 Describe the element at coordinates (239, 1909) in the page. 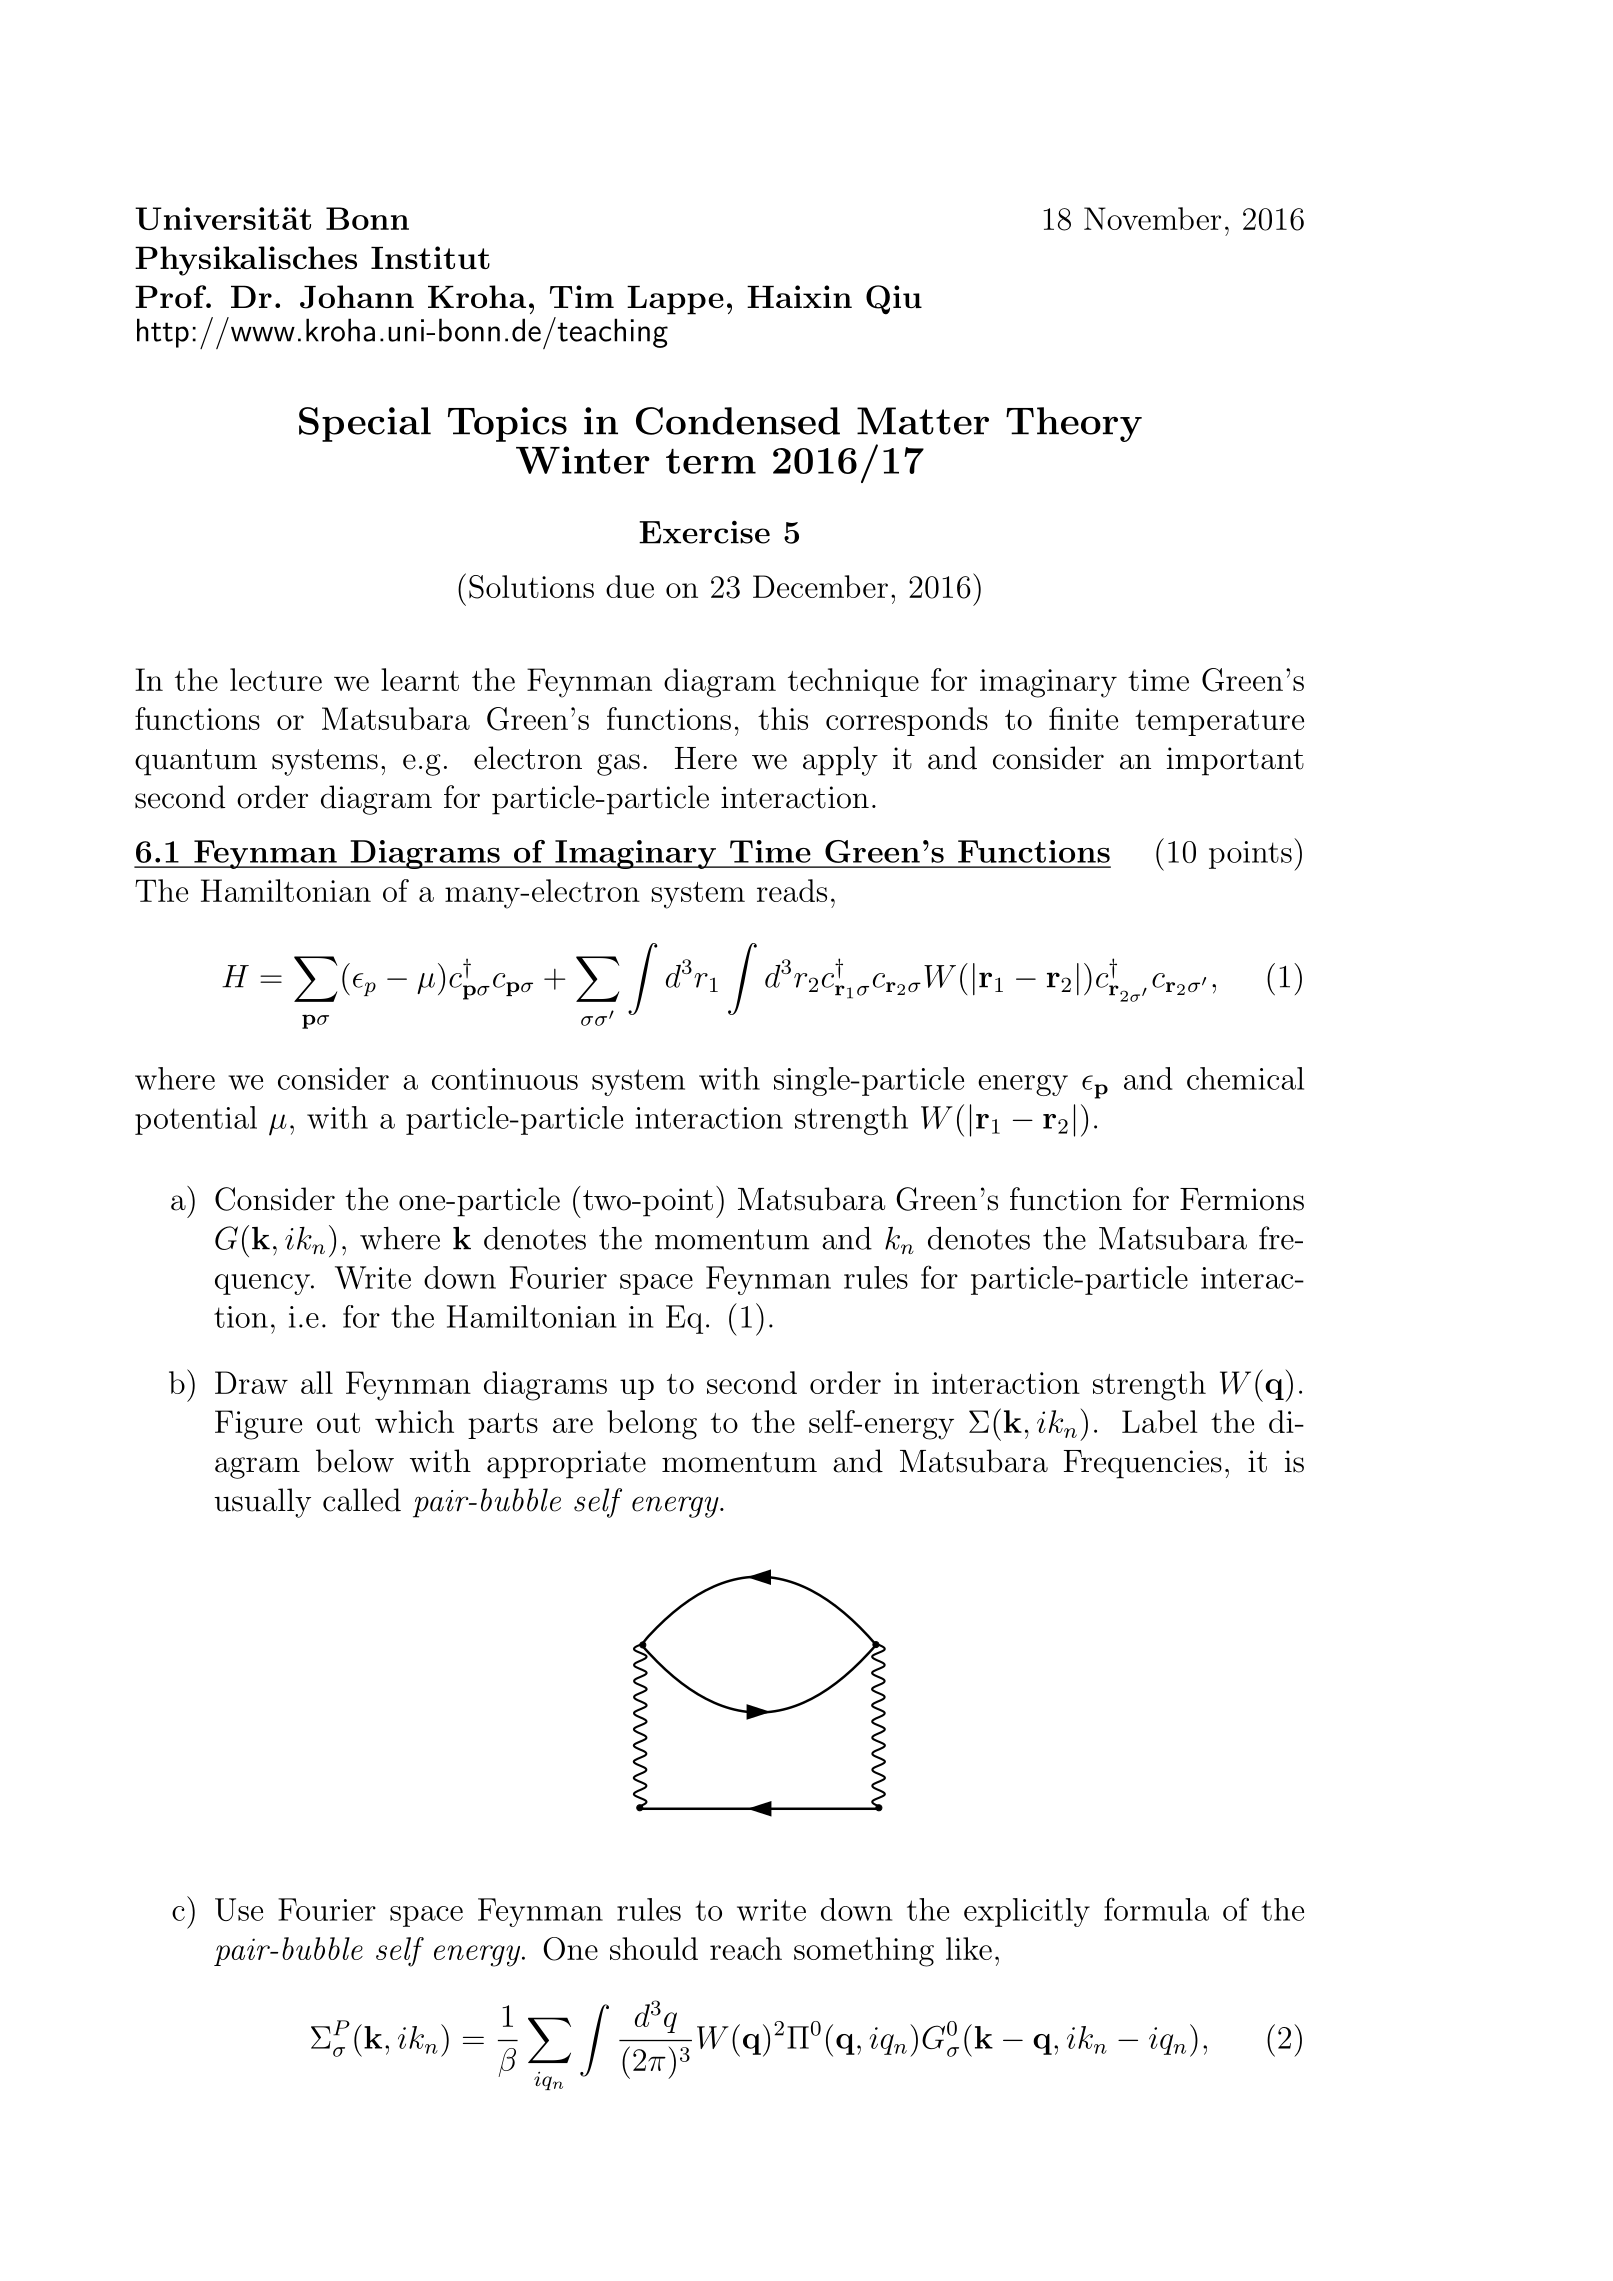

I see `Use` at that location.
